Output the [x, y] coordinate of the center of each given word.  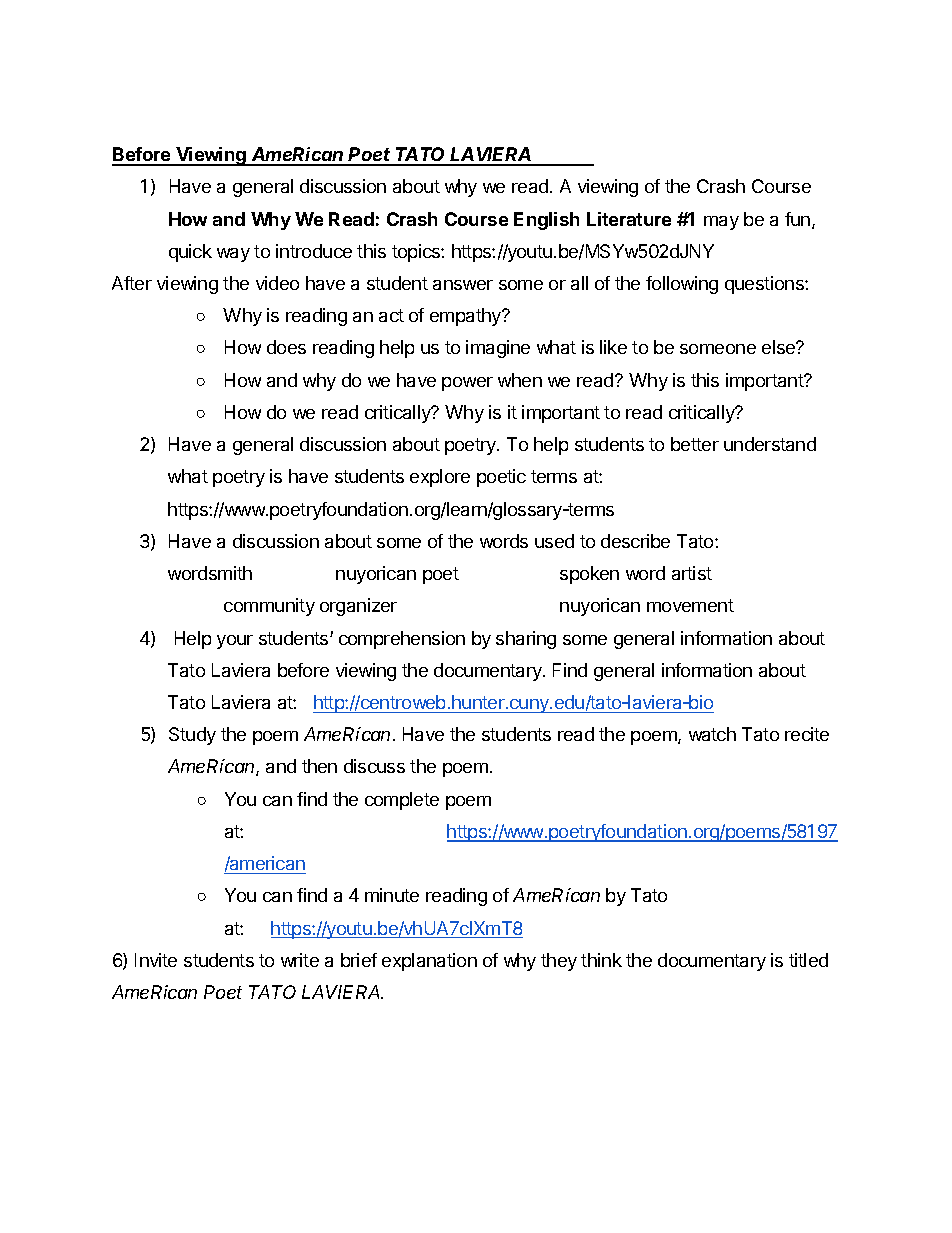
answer [463, 285]
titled [808, 960]
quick [190, 253]
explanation [429, 962]
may [721, 223]
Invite [156, 960]
